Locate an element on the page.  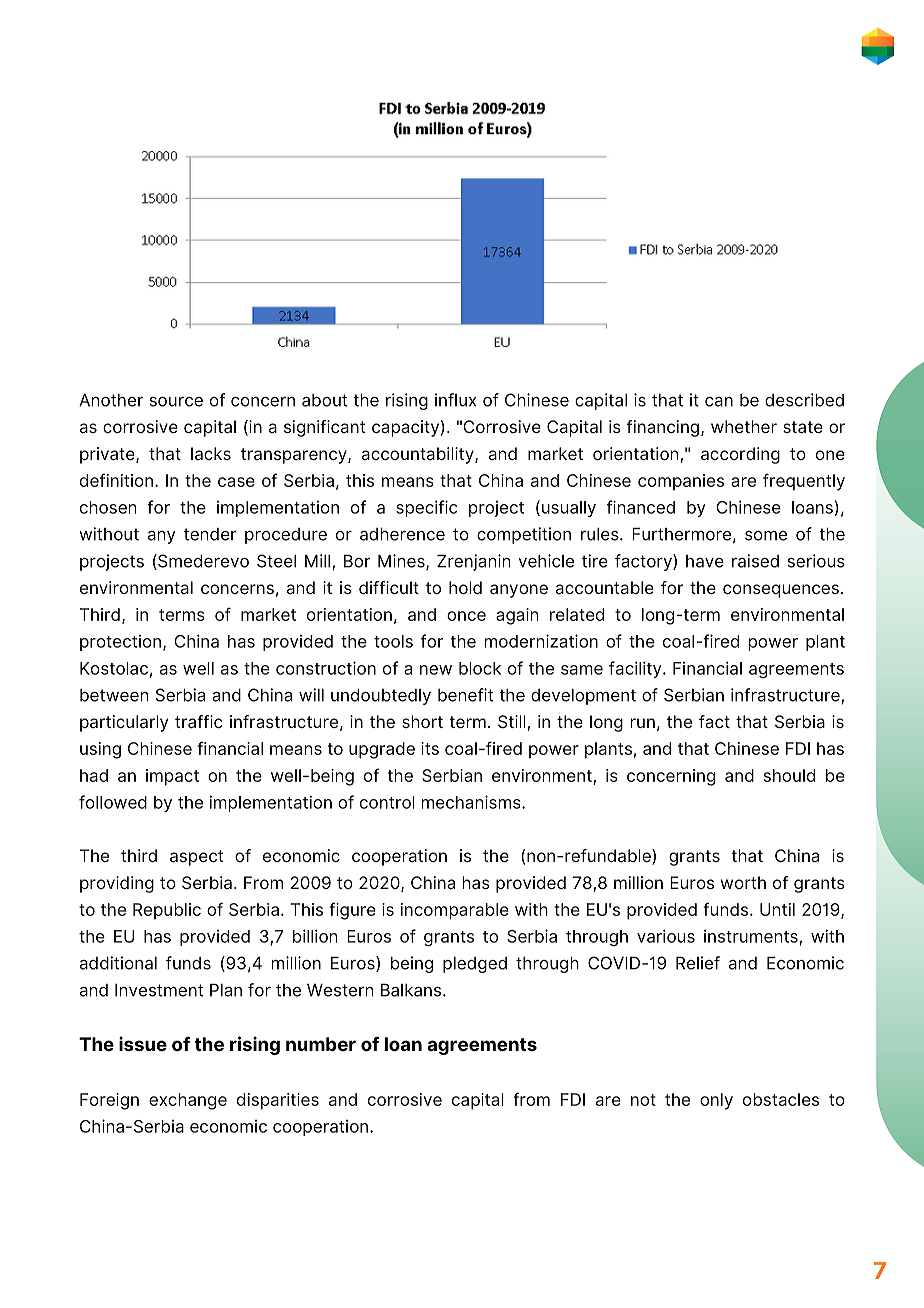
influx is located at coordinates (455, 400).
